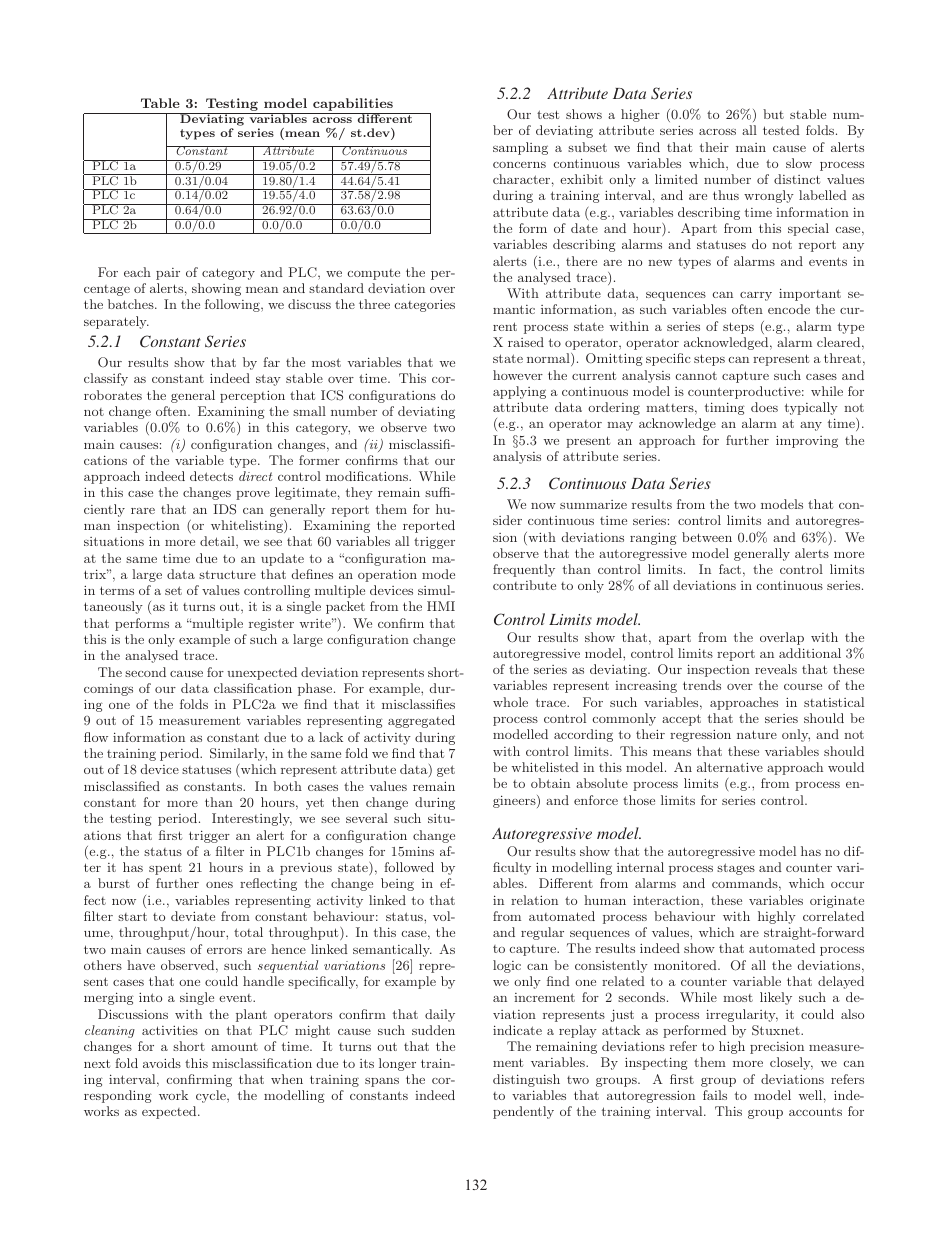  What do you see at coordinates (799, 163) in the document?
I see `slow` at bounding box center [799, 163].
